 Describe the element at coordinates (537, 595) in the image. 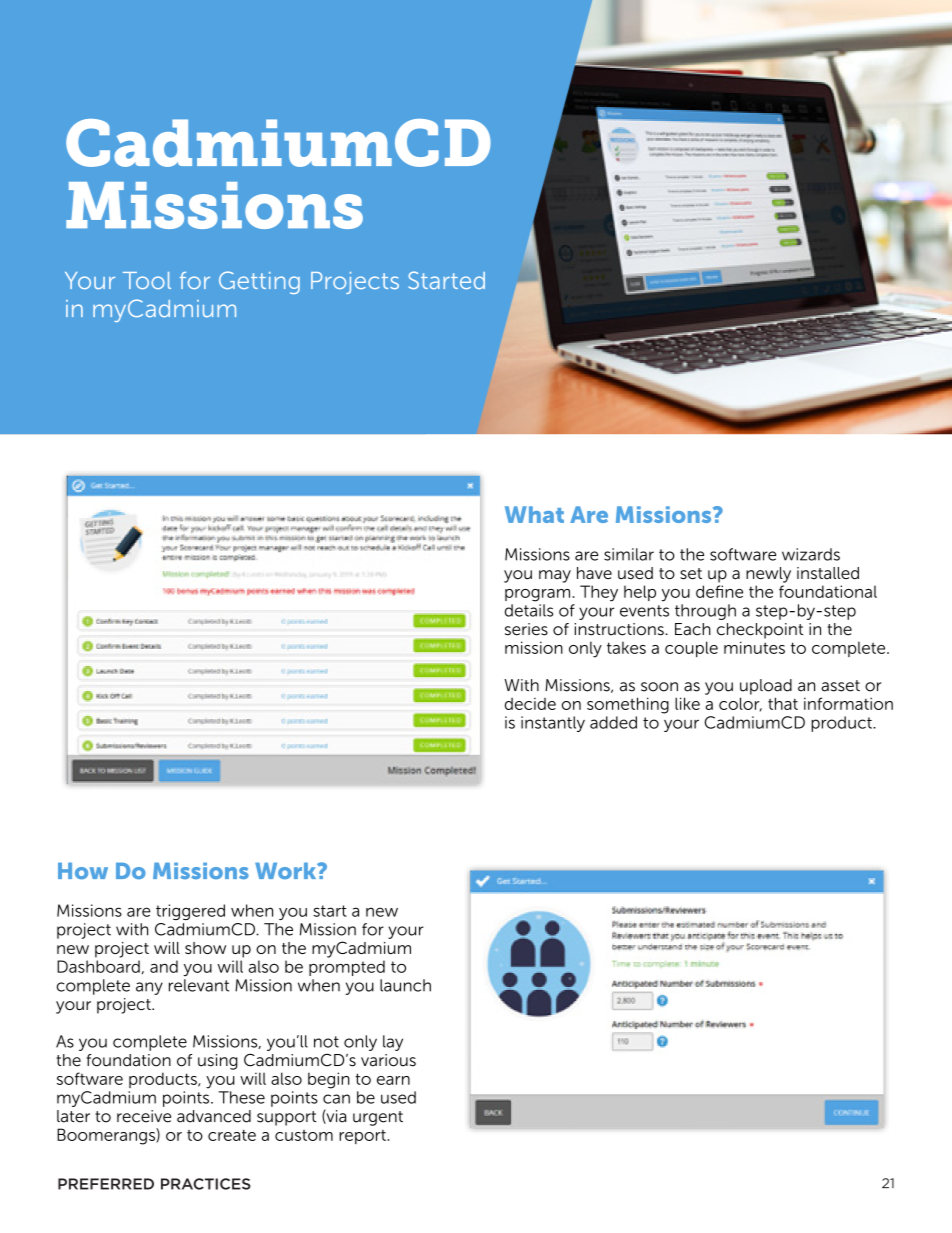

I see `program` at that location.
